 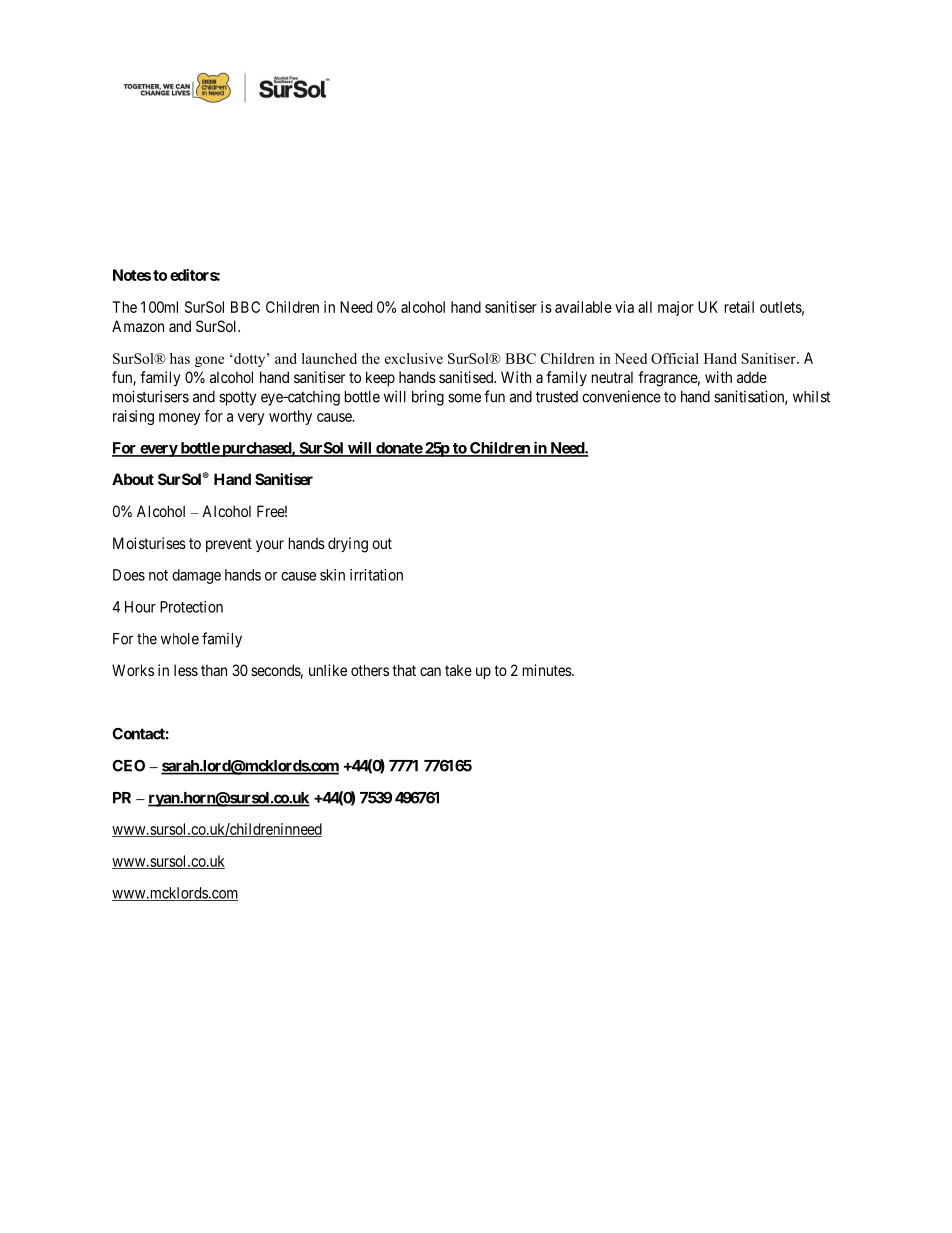 What do you see at coordinates (128, 766) in the screenshot?
I see `CEO` at bounding box center [128, 766].
